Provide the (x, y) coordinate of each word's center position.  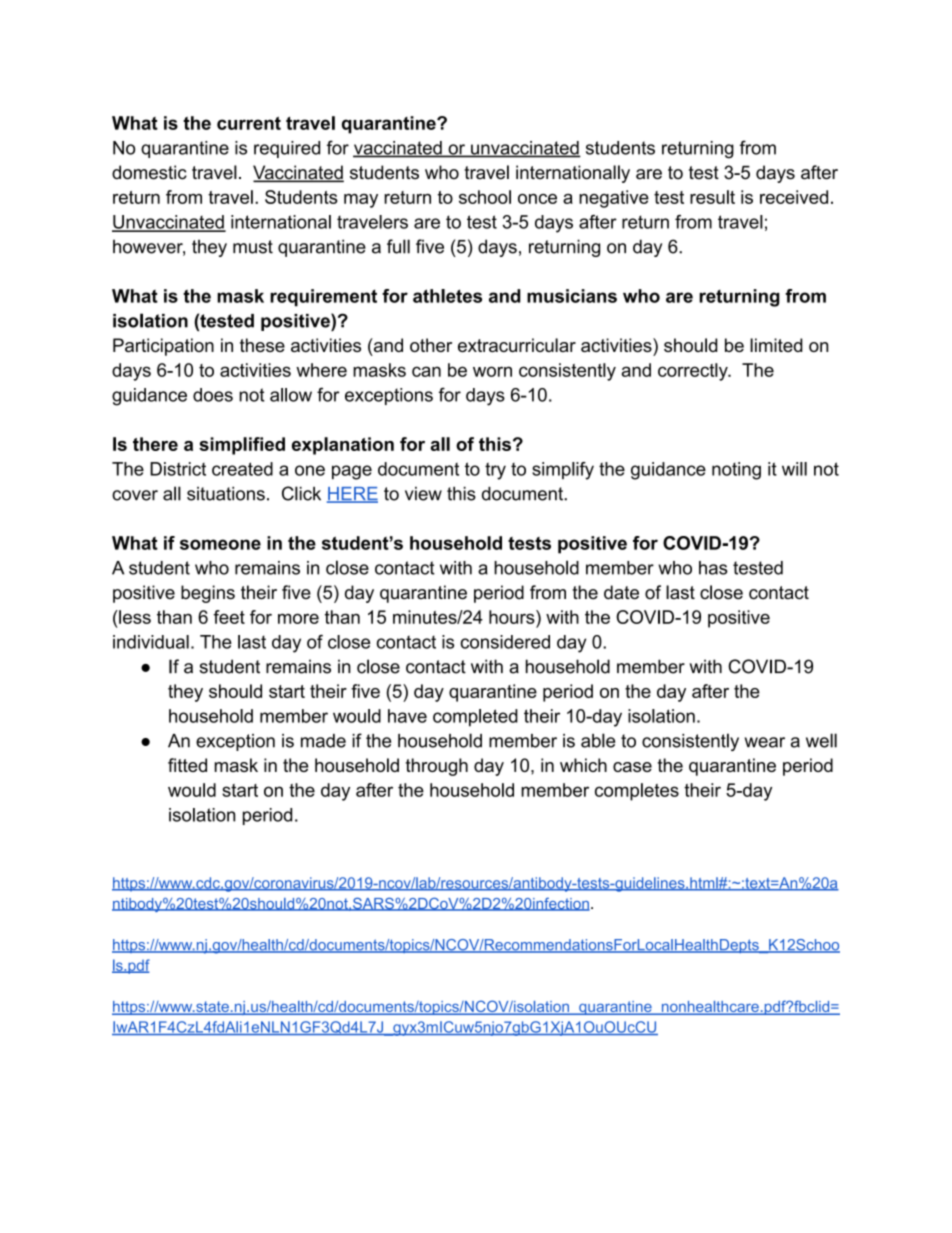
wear (765, 742)
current (249, 123)
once (537, 199)
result (712, 197)
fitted (187, 765)
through (437, 767)
